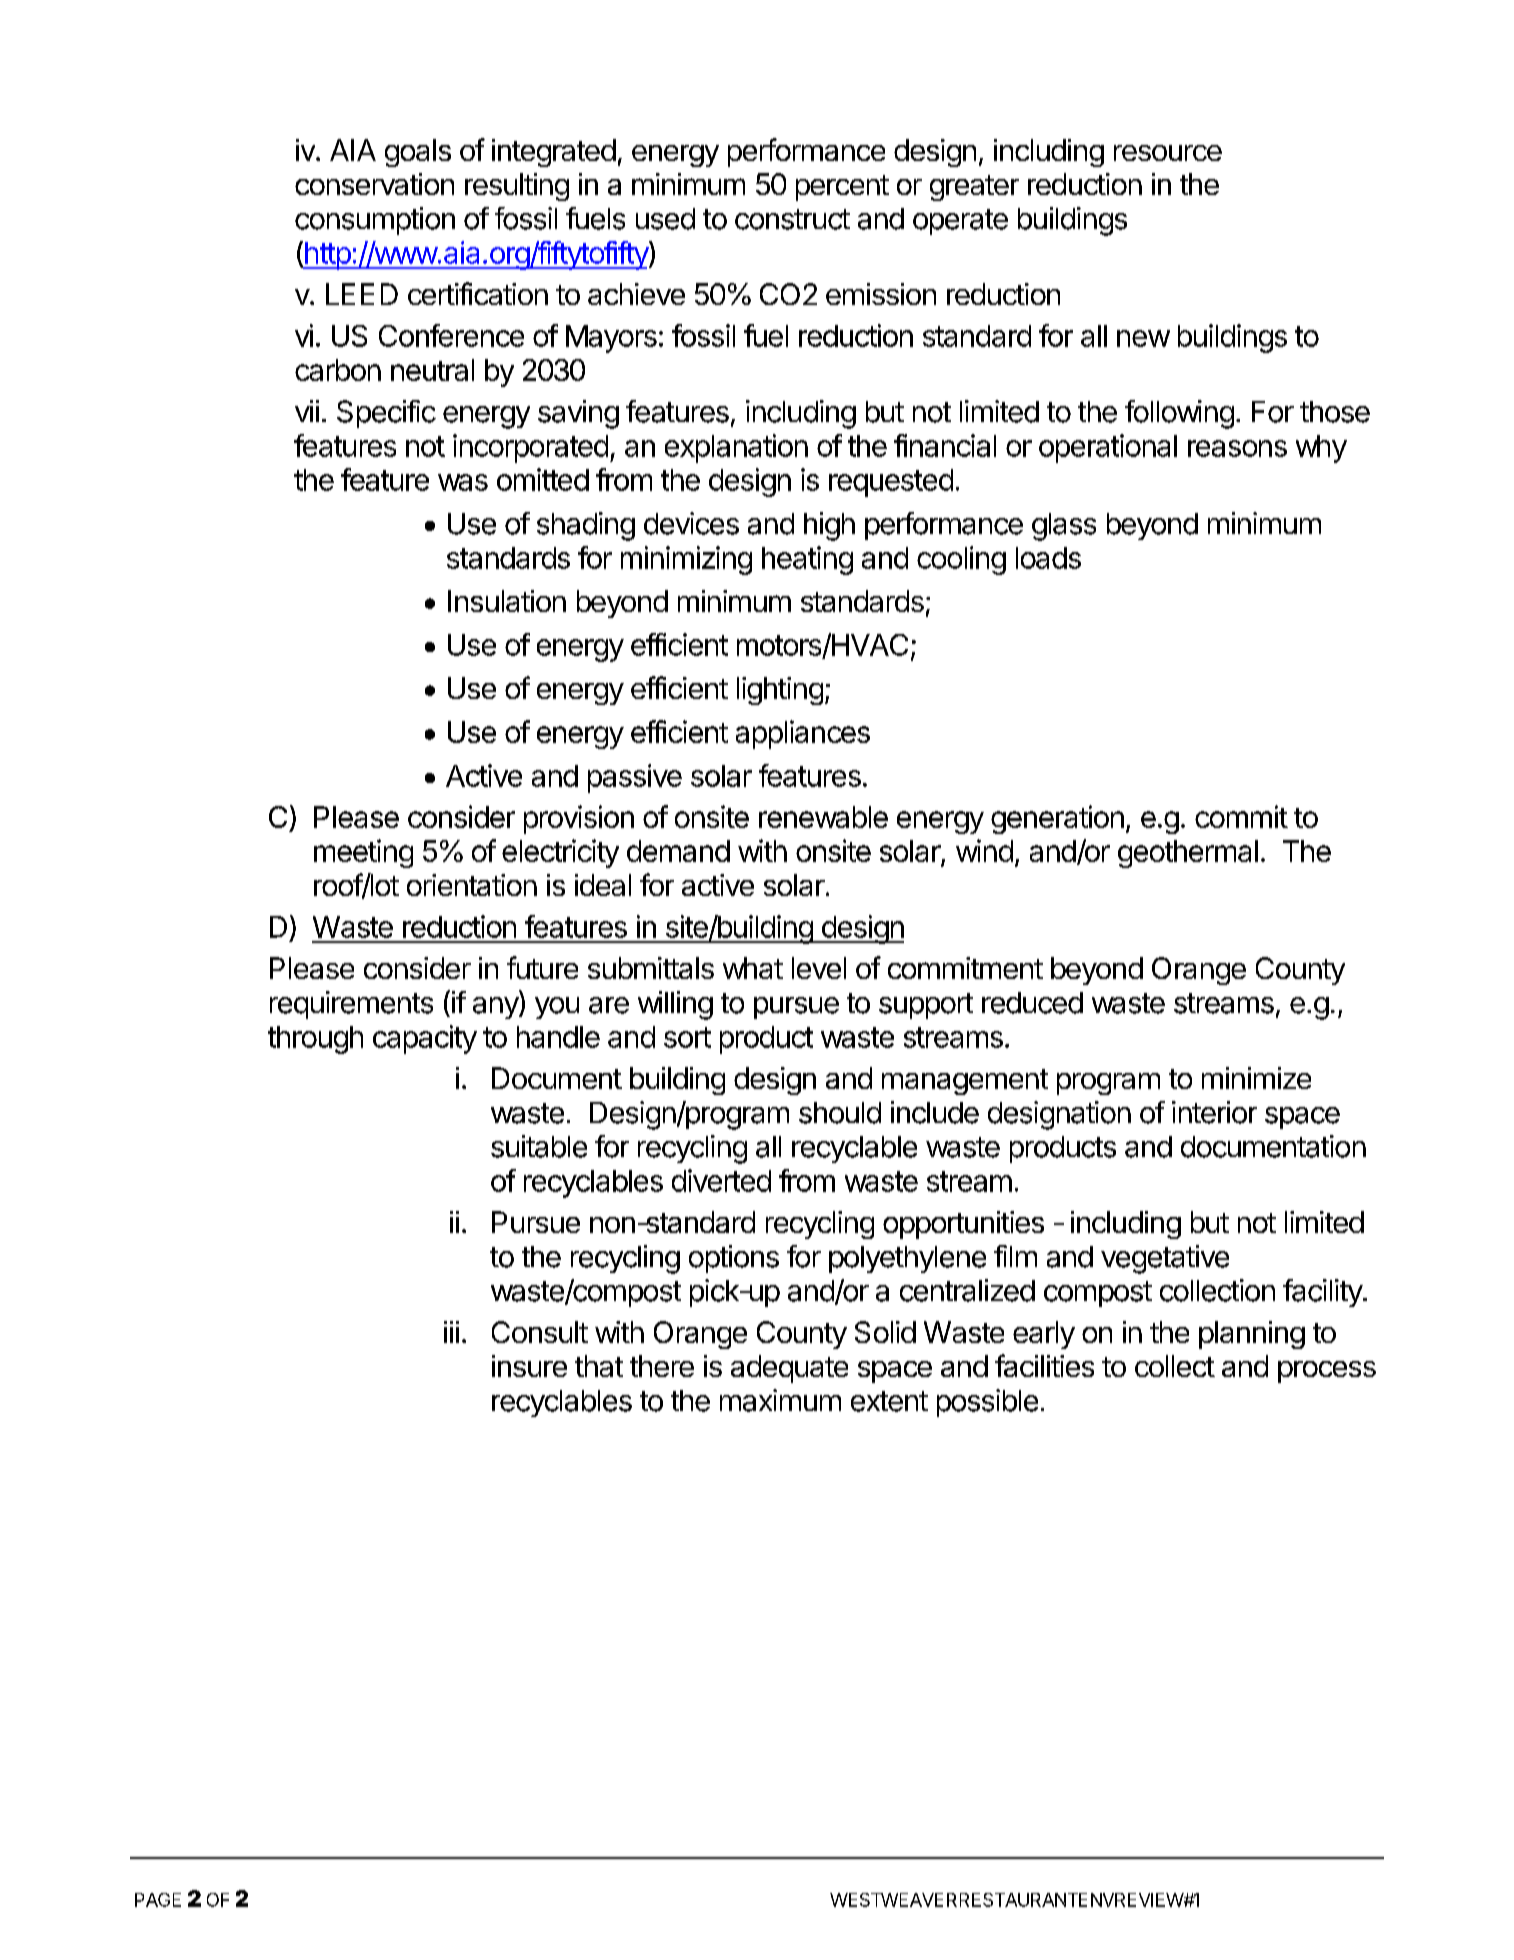 This screenshot has width=1514, height=1960. What do you see at coordinates (375, 221) in the screenshot?
I see `consumption` at bounding box center [375, 221].
